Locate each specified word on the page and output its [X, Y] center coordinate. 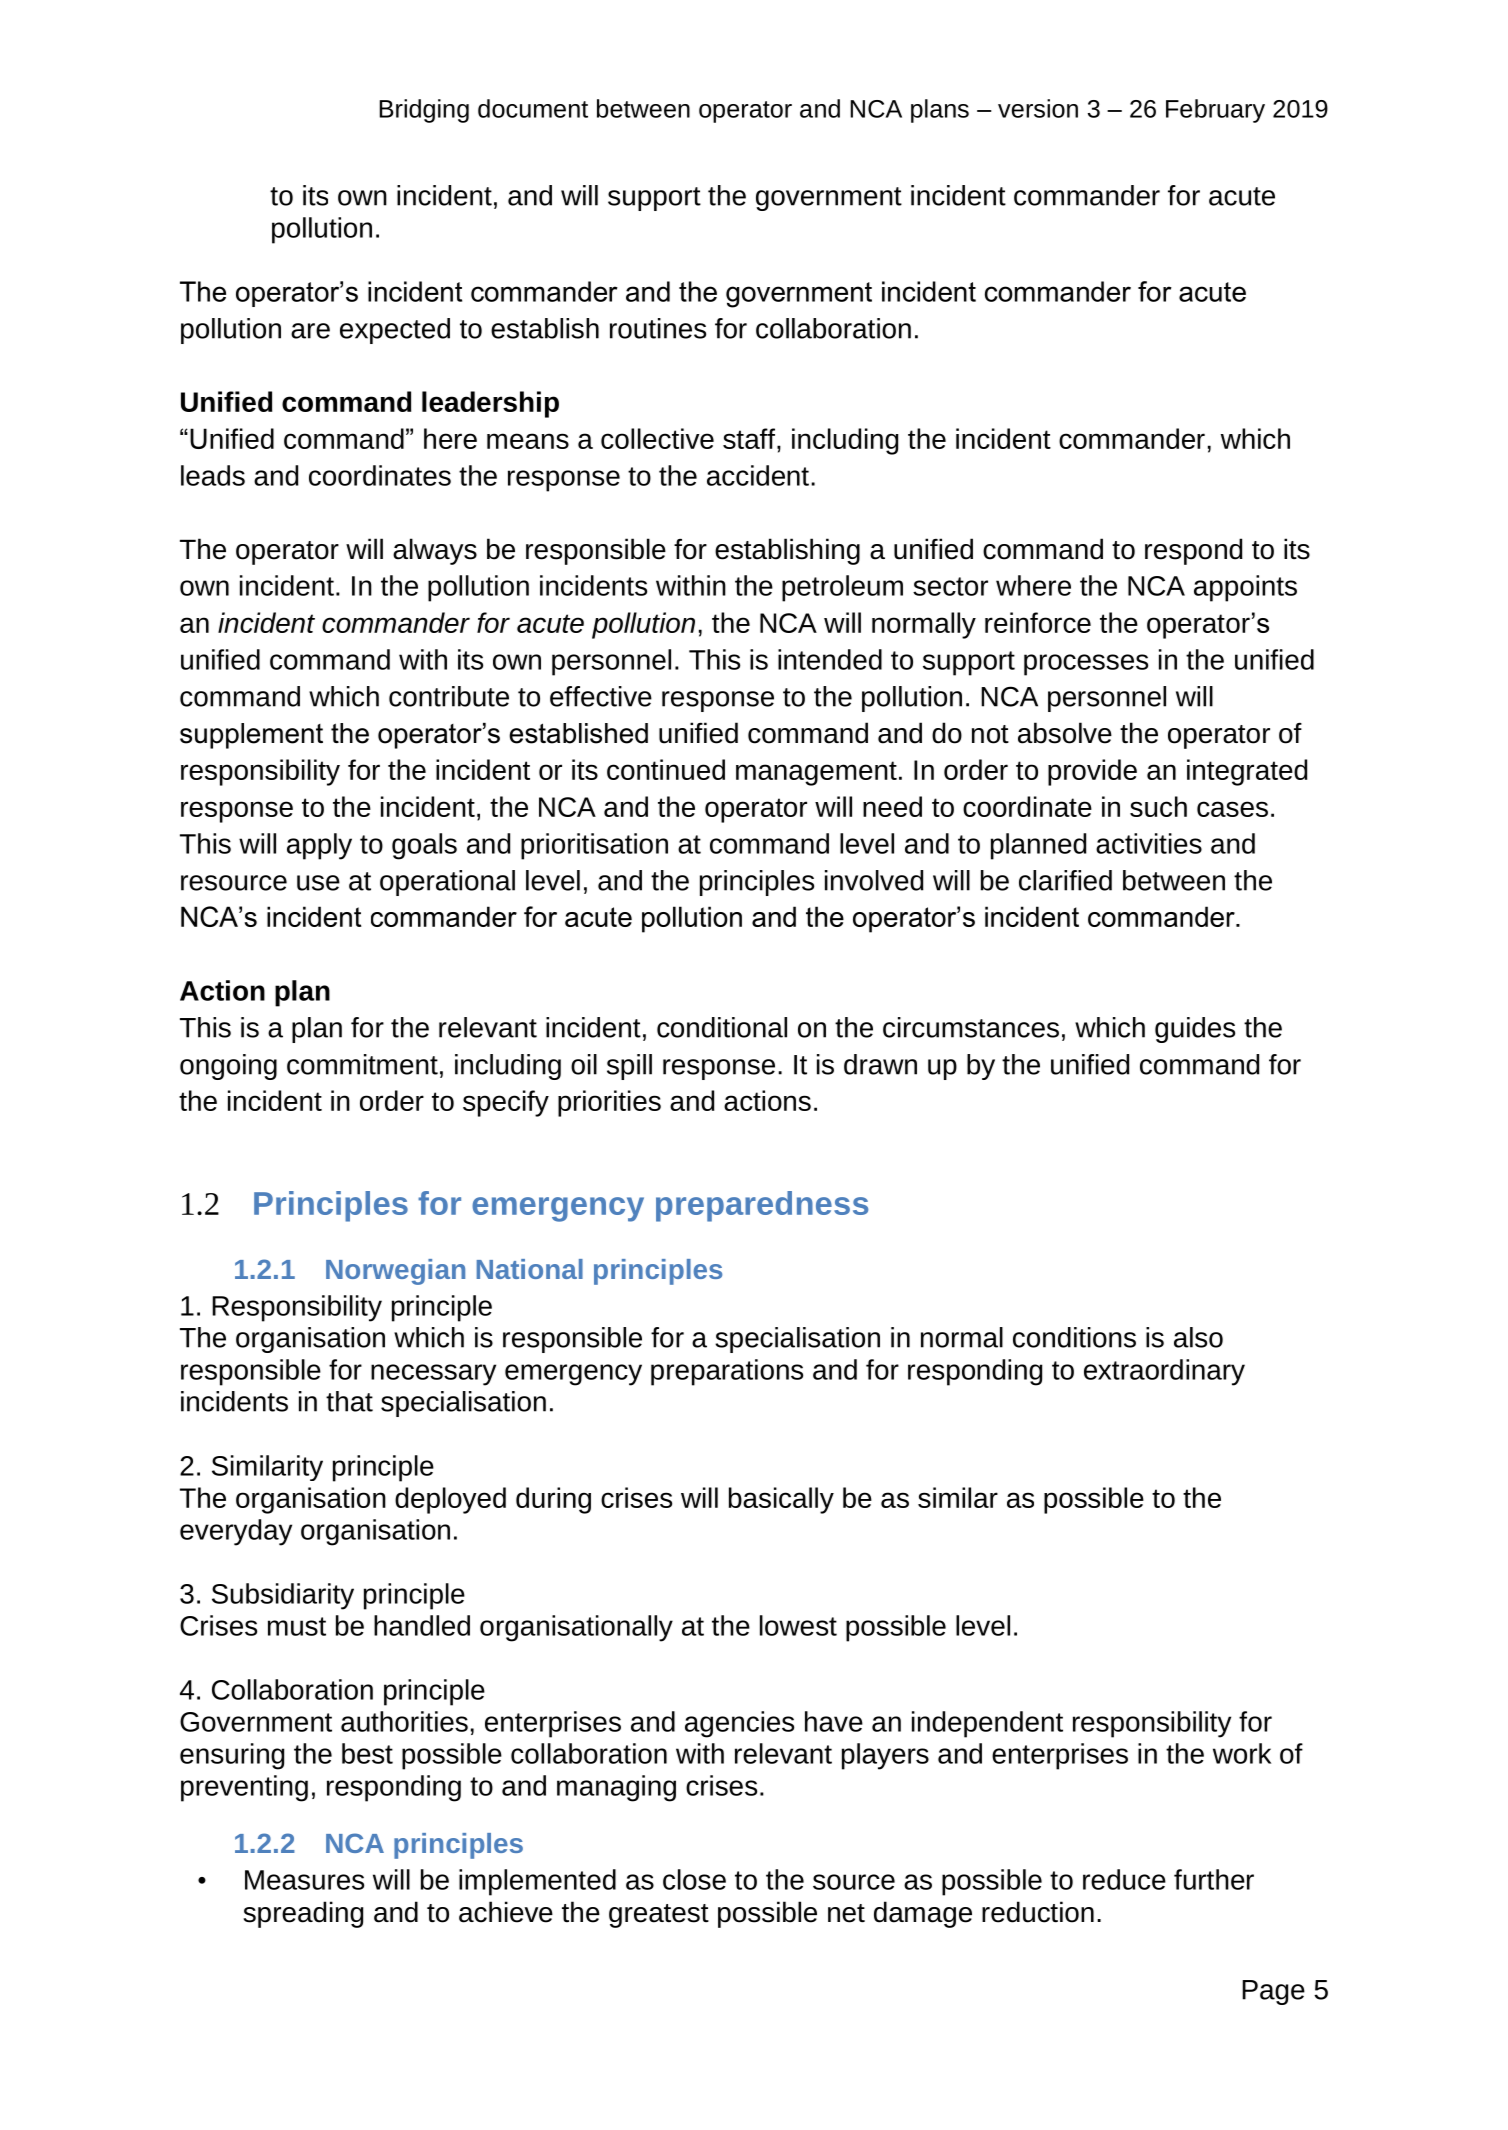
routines [658, 328]
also [1198, 1337]
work [1242, 1753]
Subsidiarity [283, 1596]
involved [874, 880]
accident [758, 475]
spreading [303, 1914]
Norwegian [395, 1272]
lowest [798, 1625]
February [1215, 111]
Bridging [424, 111]
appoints [1245, 588]
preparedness [762, 1206]
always [435, 551]
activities [1149, 843]
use [318, 883]
